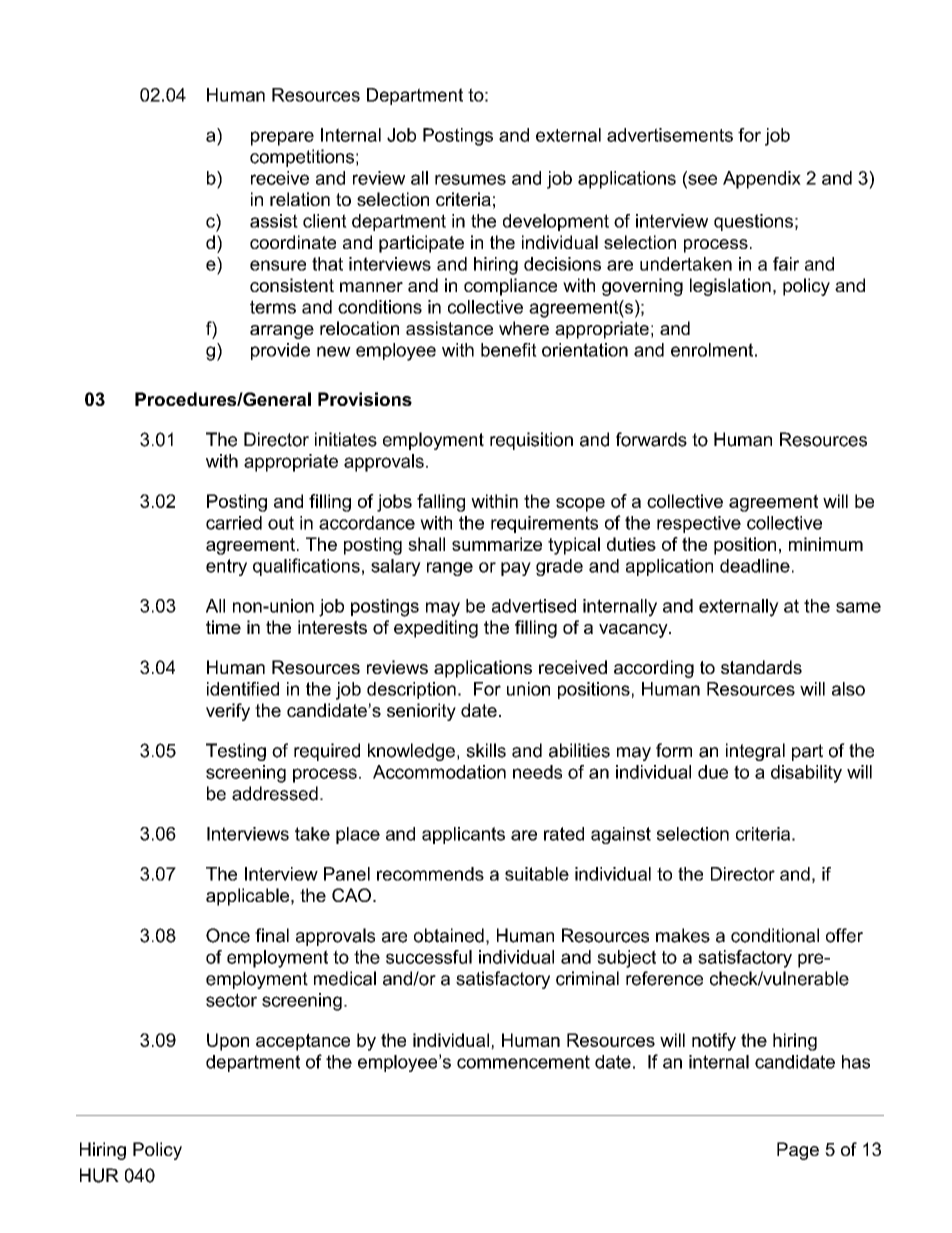 This screenshot has height=1233, width=952. What do you see at coordinates (228, 935) in the screenshot?
I see `Once` at bounding box center [228, 935].
